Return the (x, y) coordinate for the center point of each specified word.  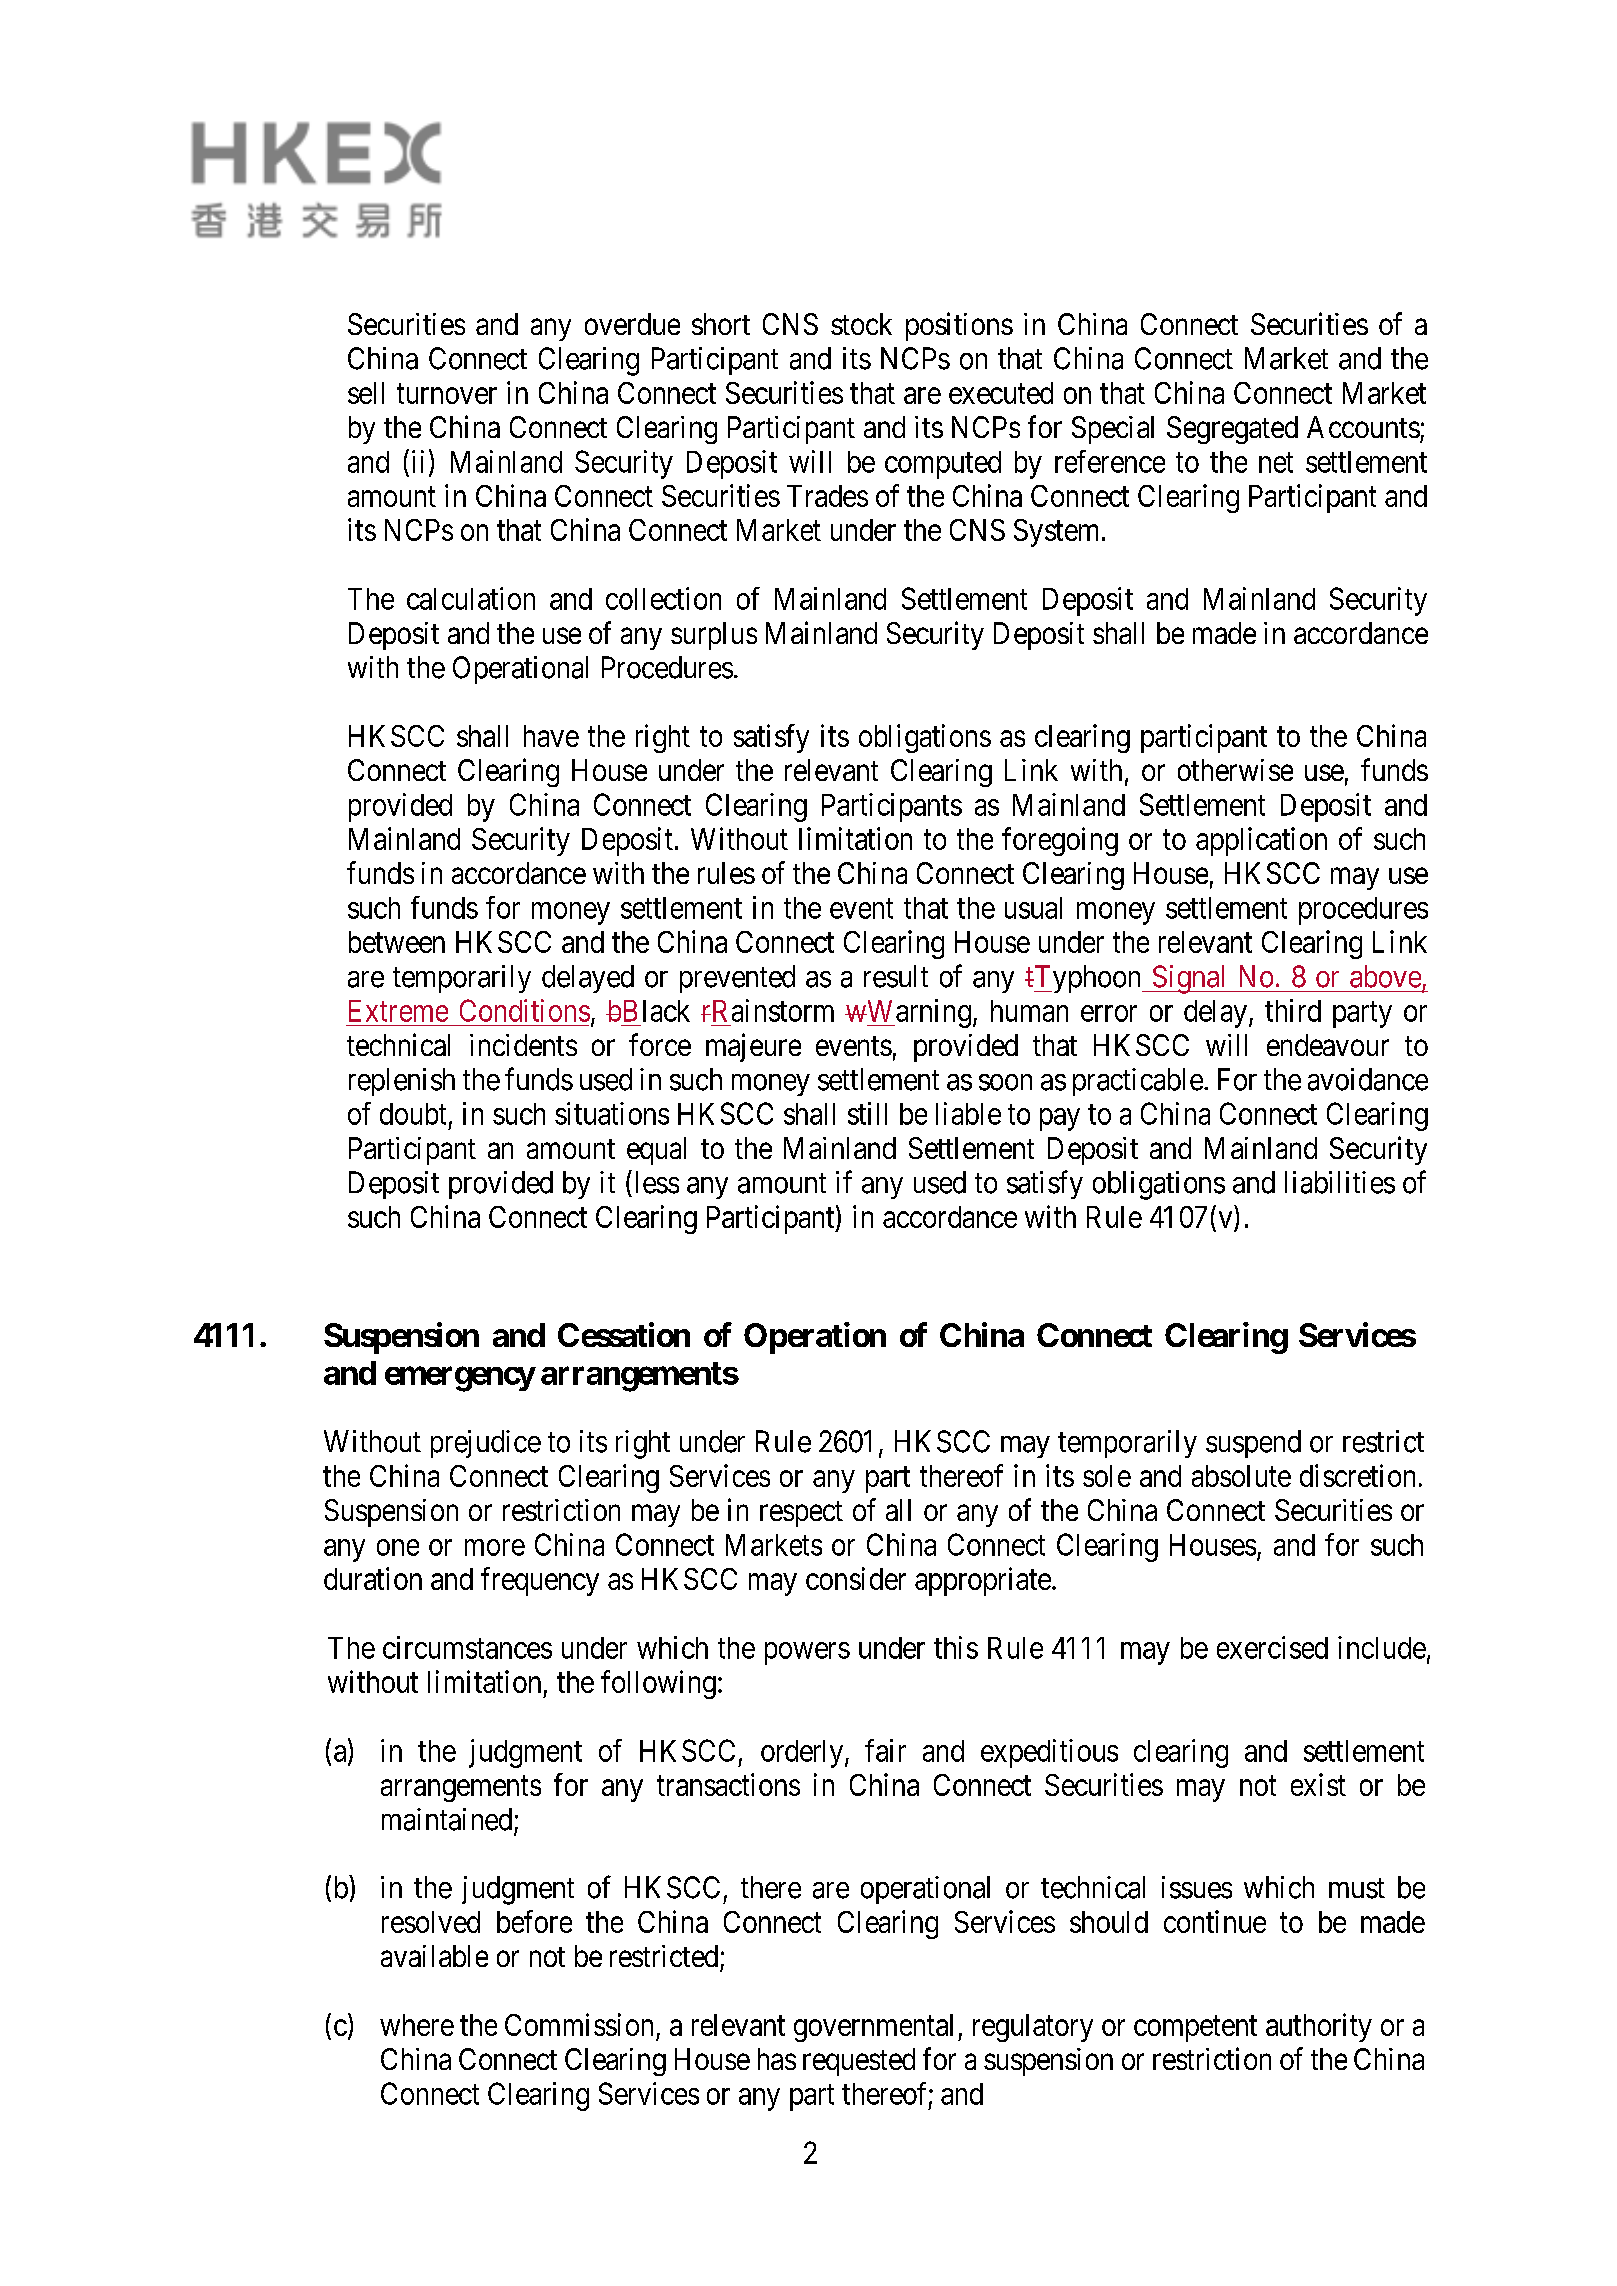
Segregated (1232, 430)
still (867, 1113)
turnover (447, 394)
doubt (413, 1114)
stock (861, 324)
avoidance (1368, 1079)
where (417, 2025)
